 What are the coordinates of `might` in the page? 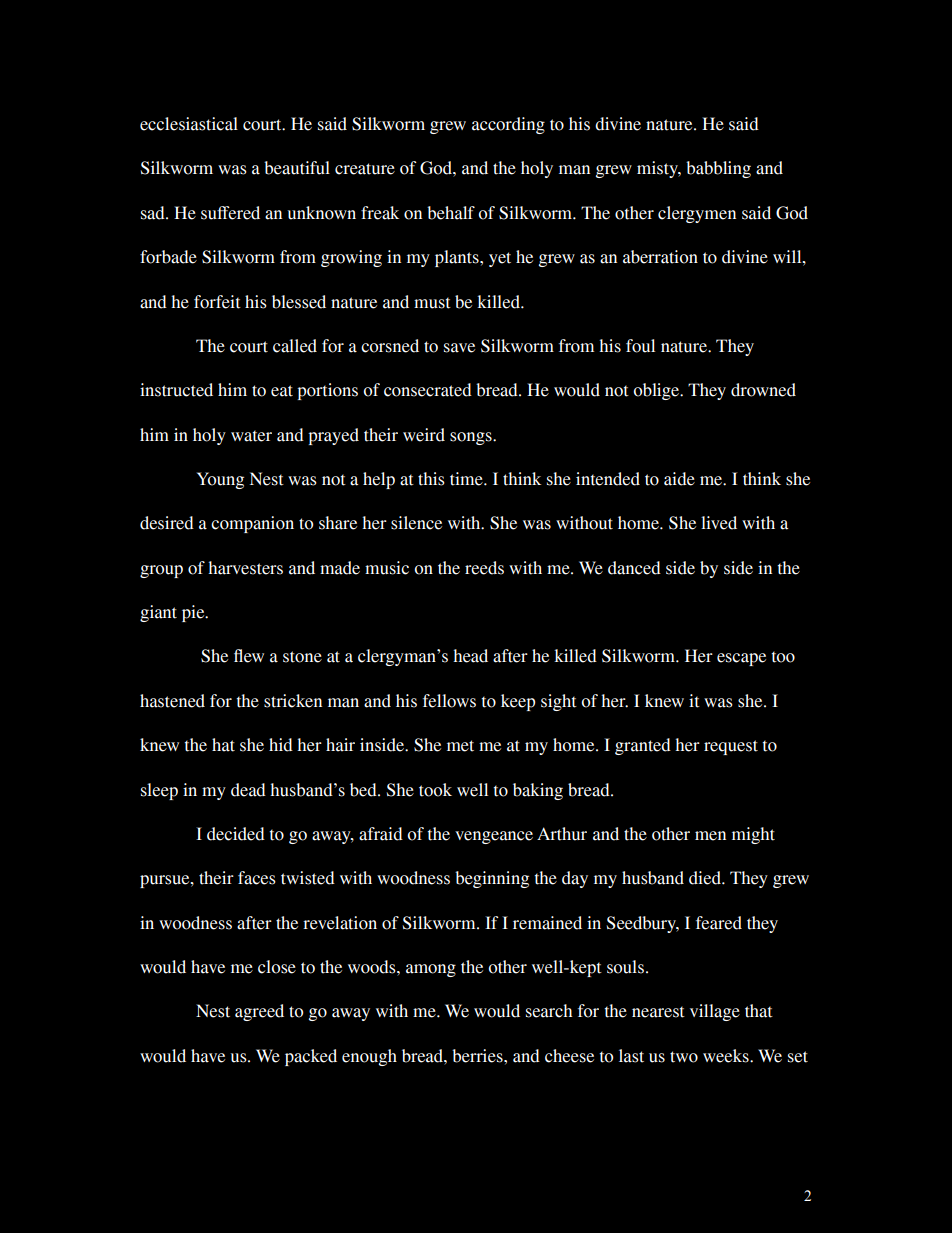 It's located at (753, 835).
